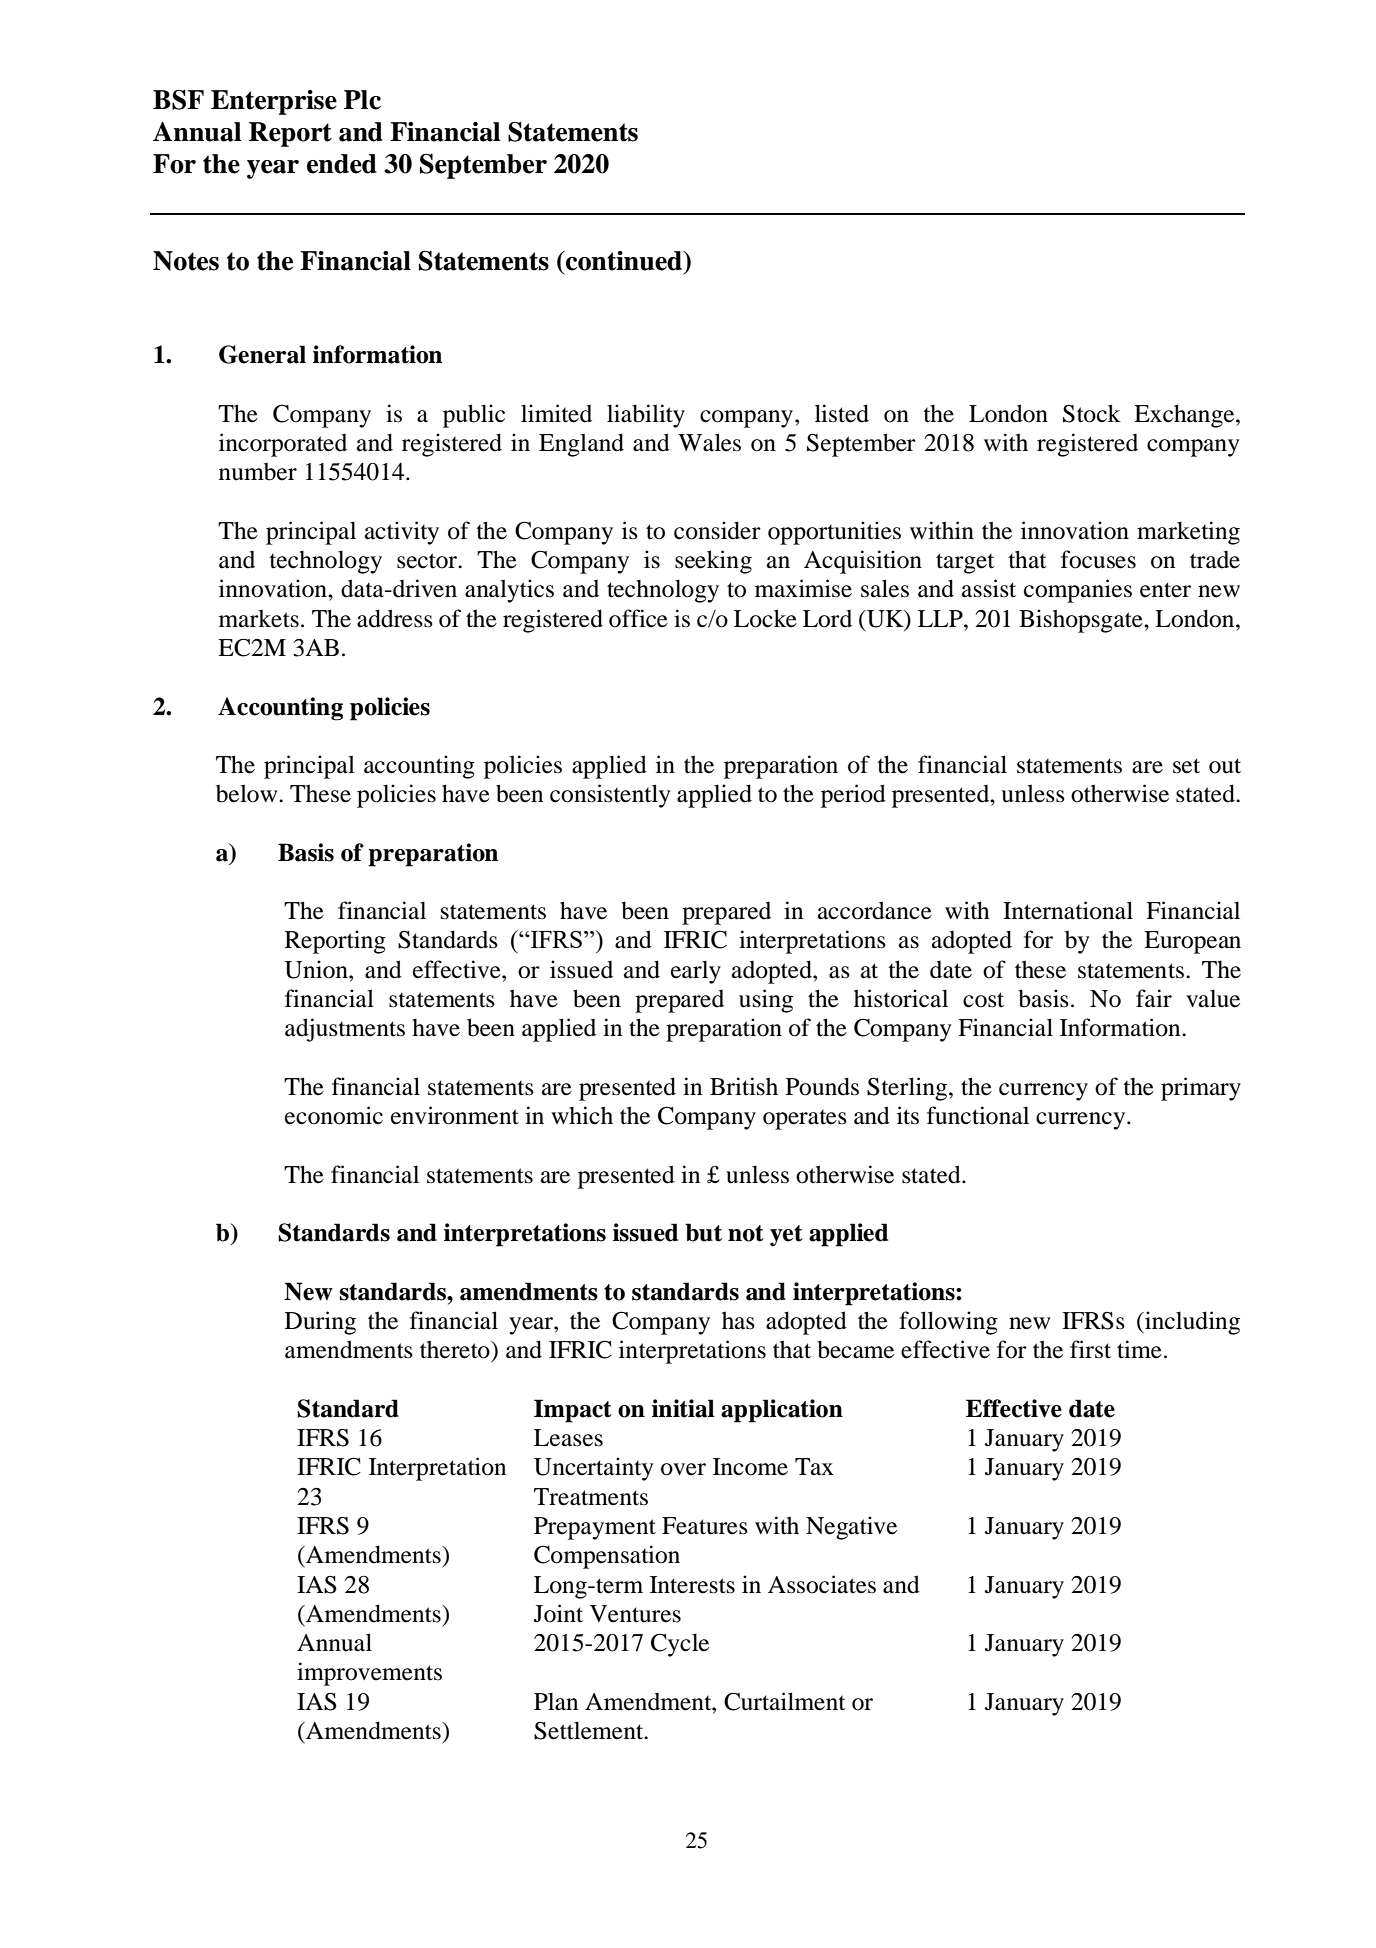 The image size is (1376, 1948). Describe the element at coordinates (683, 1408) in the screenshot. I see `initial` at that location.
